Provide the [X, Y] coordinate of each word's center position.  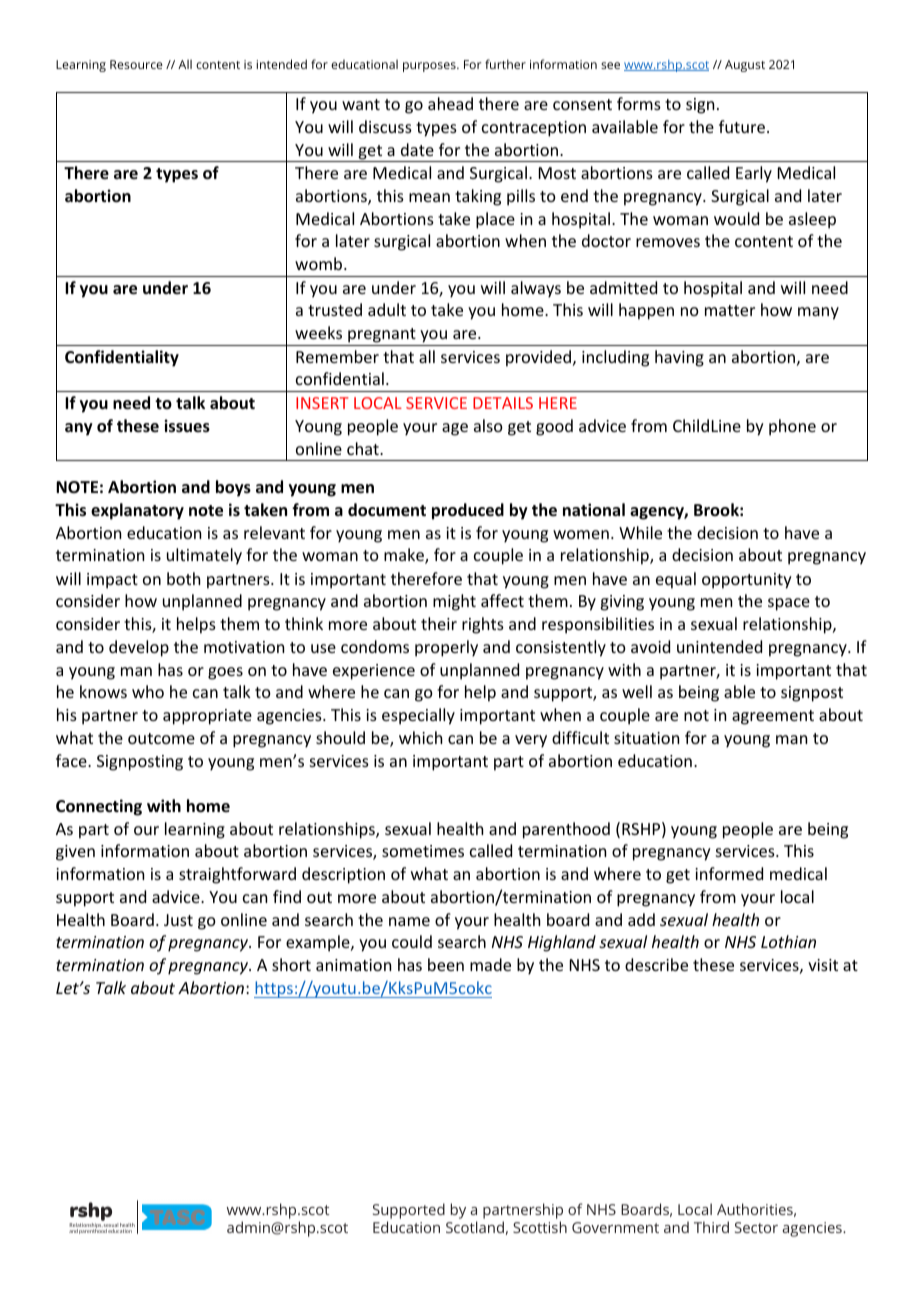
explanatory [137, 511]
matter [730, 310]
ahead [450, 103]
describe [656, 964]
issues [187, 426]
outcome [161, 738]
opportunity [747, 581]
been [446, 964]
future [742, 126]
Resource [136, 64]
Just [178, 920]
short [291, 964]
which [420, 737]
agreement [773, 717]
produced [468, 511]
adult [387, 309]
